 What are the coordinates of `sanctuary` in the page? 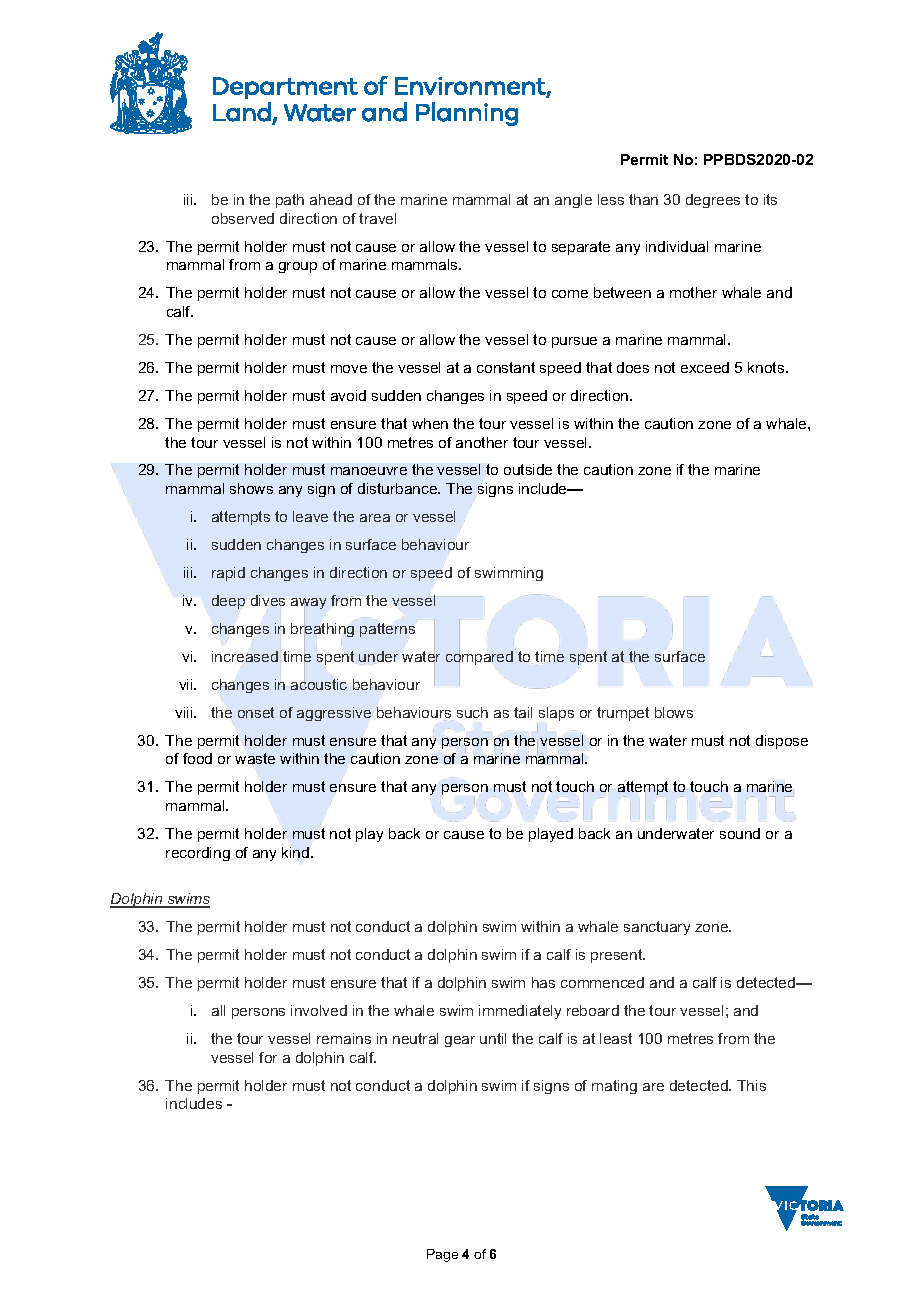 It's located at (657, 928).
